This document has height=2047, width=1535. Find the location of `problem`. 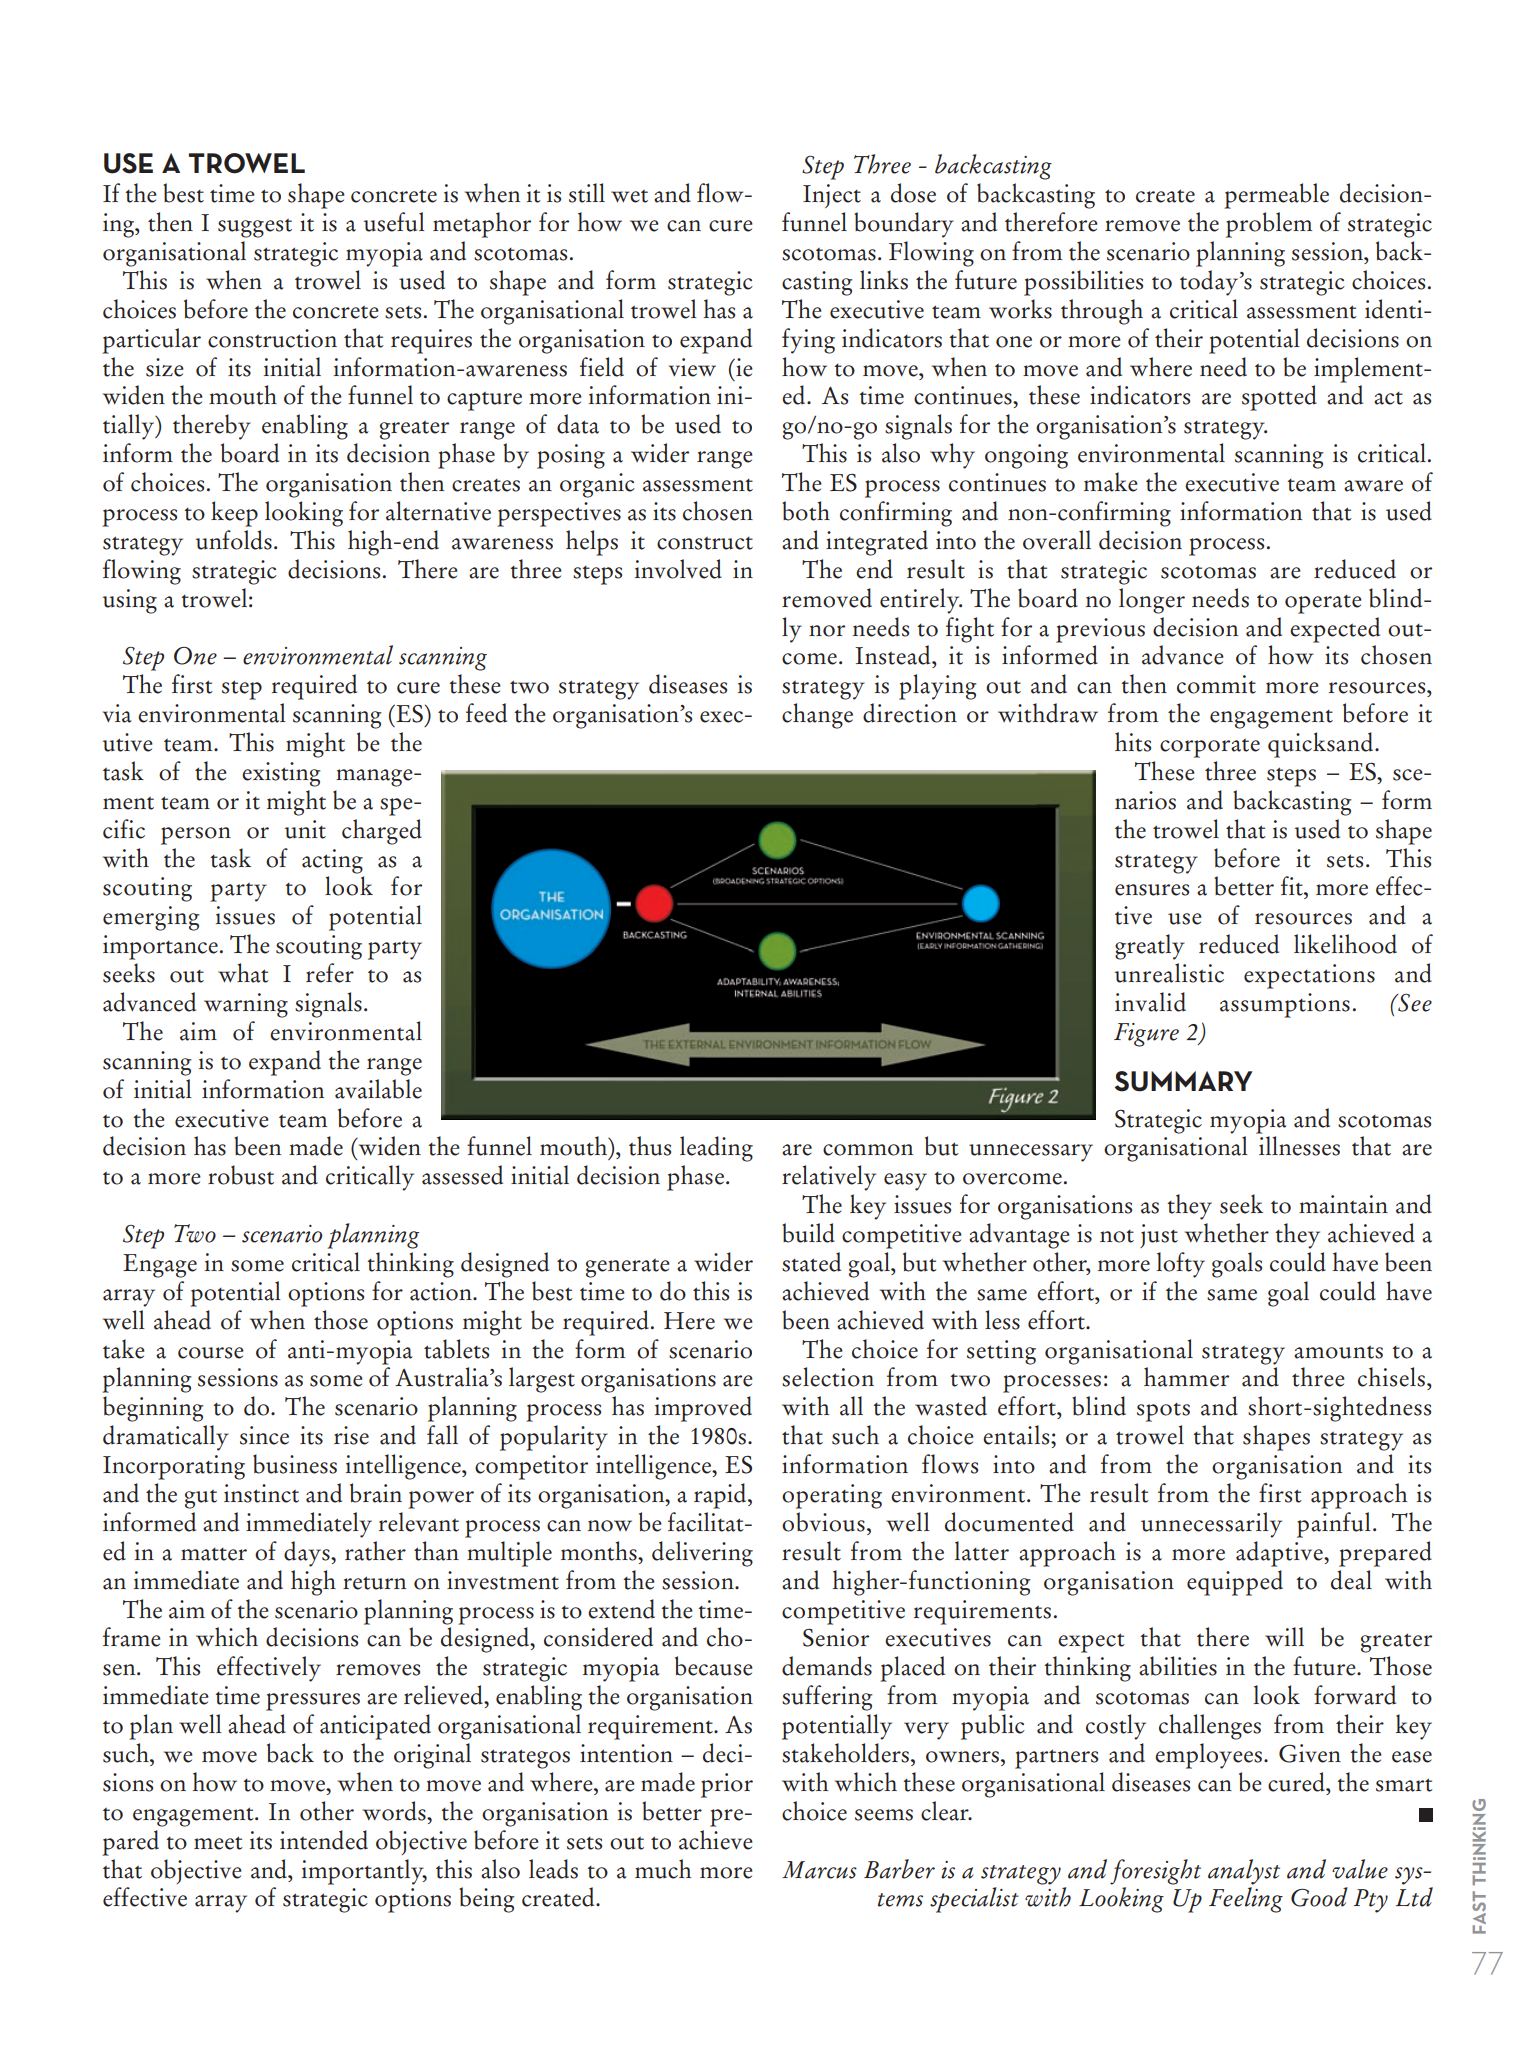

problem is located at coordinates (1269, 225).
